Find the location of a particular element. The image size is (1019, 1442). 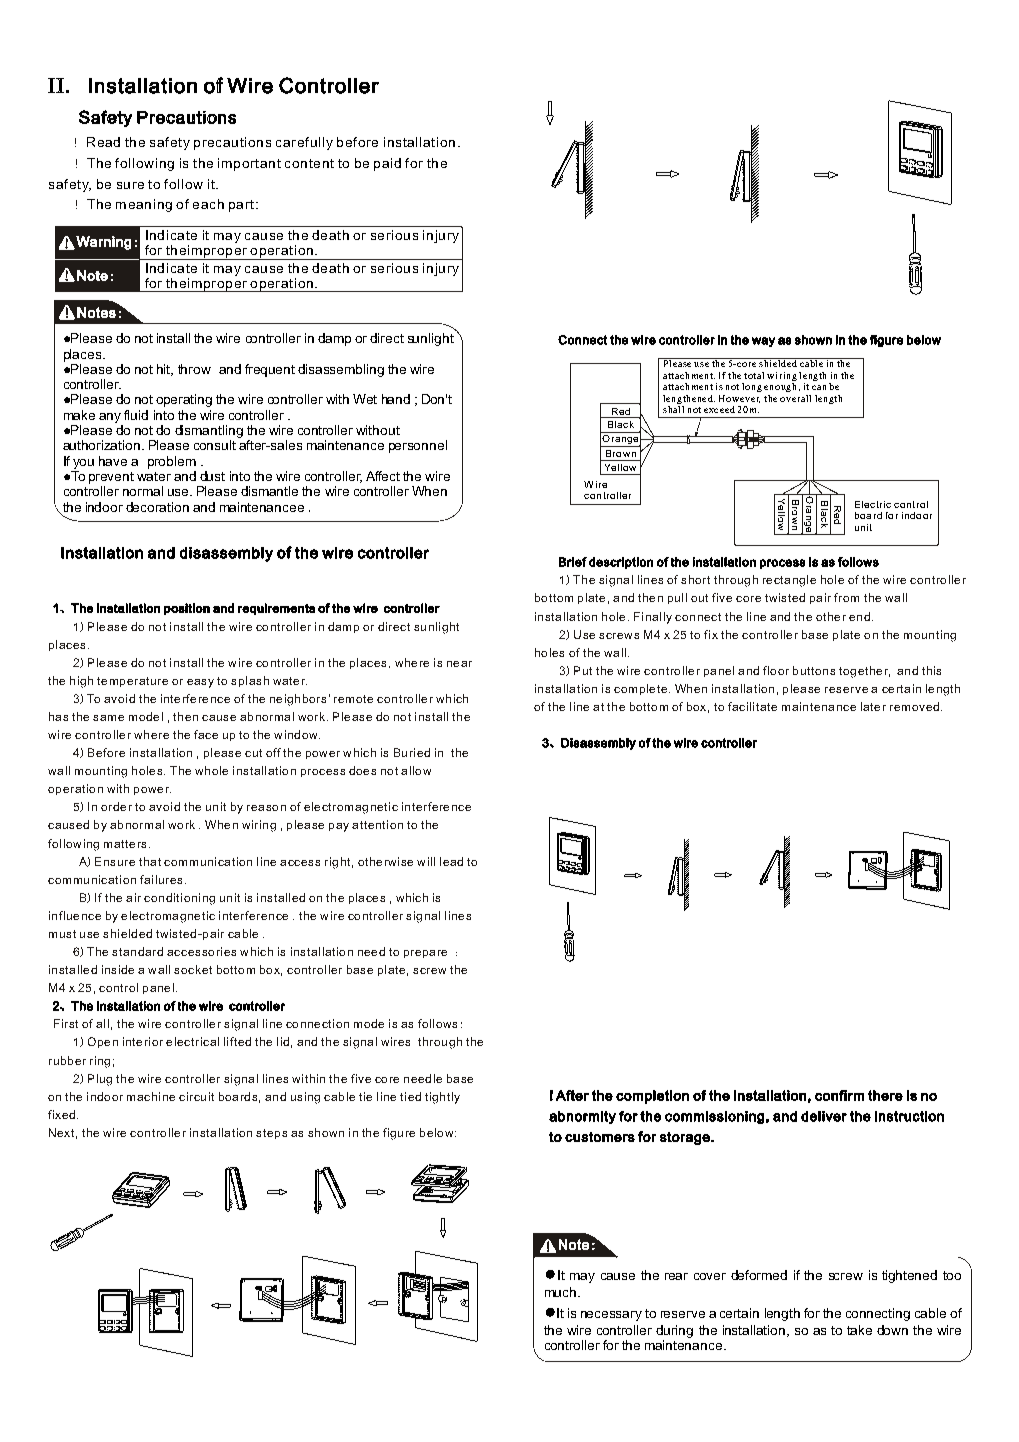

later is located at coordinates (873, 706).
